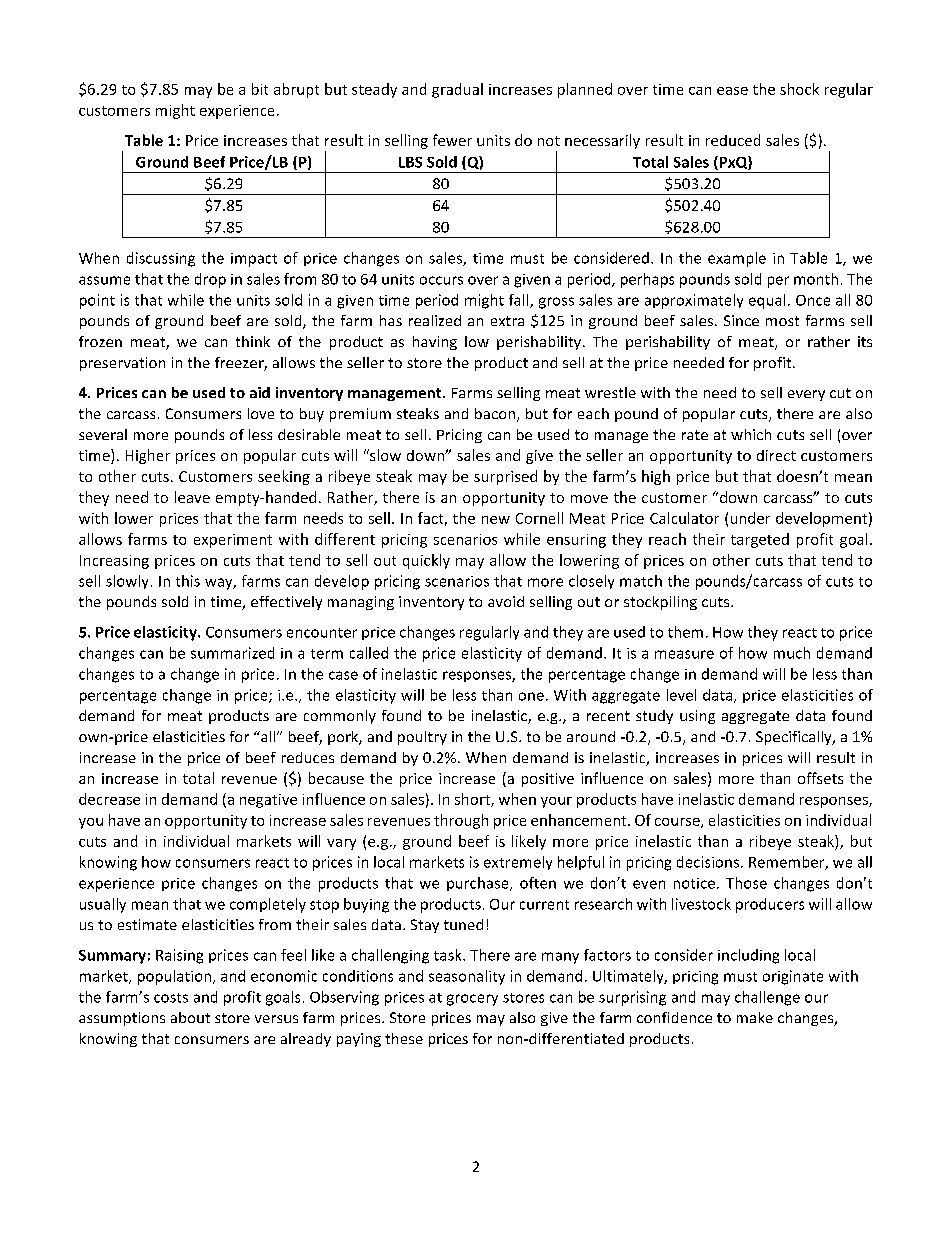 The width and height of the document is (952, 1233). What do you see at coordinates (733, 140) in the document?
I see `reduced` at bounding box center [733, 140].
